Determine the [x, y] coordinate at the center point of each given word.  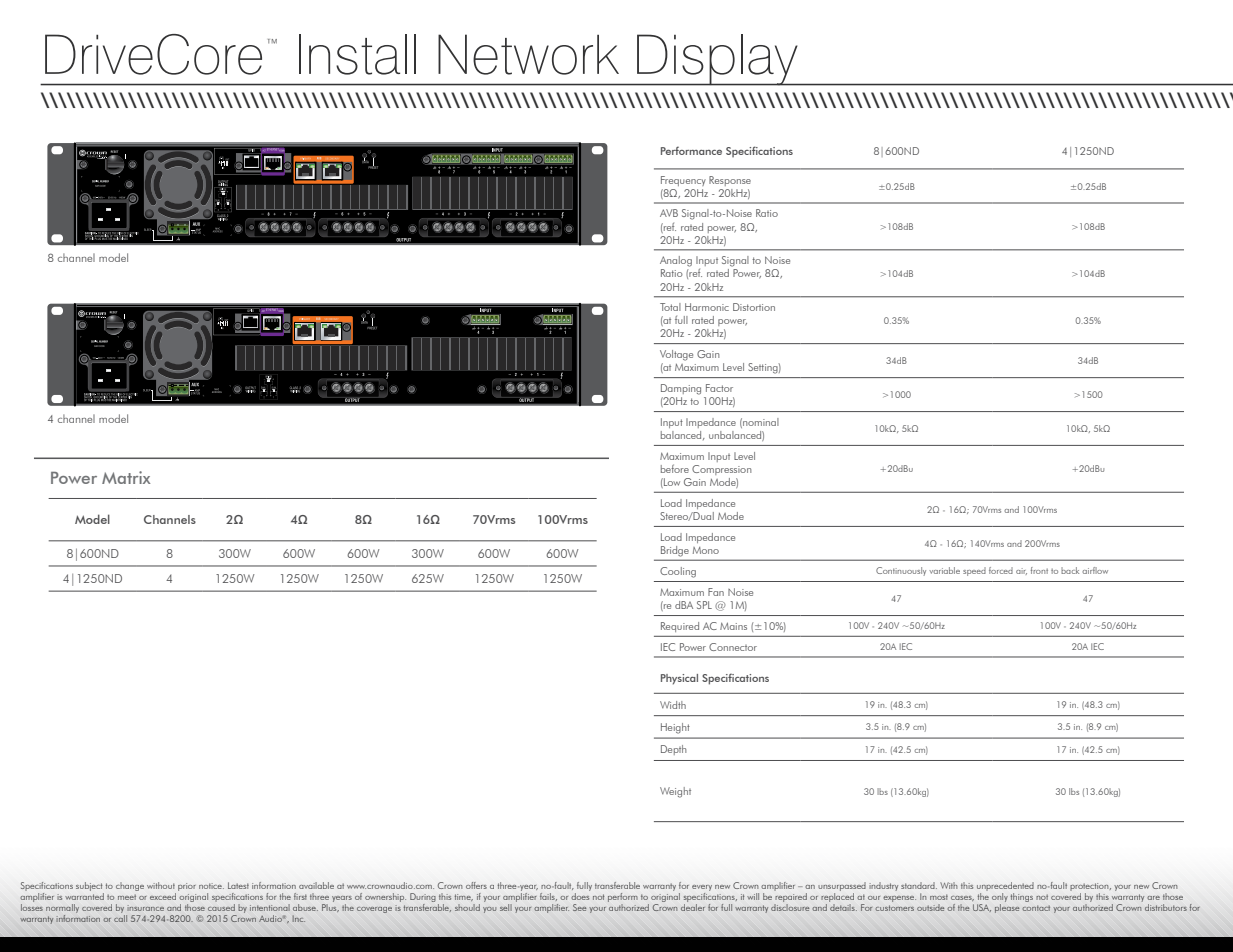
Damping [681, 389]
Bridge [674, 551]
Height [675, 728]
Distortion [754, 307]
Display [717, 60]
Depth [674, 750]
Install [357, 54]
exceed [163, 896]
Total [670, 307]
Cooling [678, 572]
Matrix [126, 477]
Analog [676, 261]
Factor [719, 388]
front [1039, 570]
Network [528, 54]
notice [211, 886]
